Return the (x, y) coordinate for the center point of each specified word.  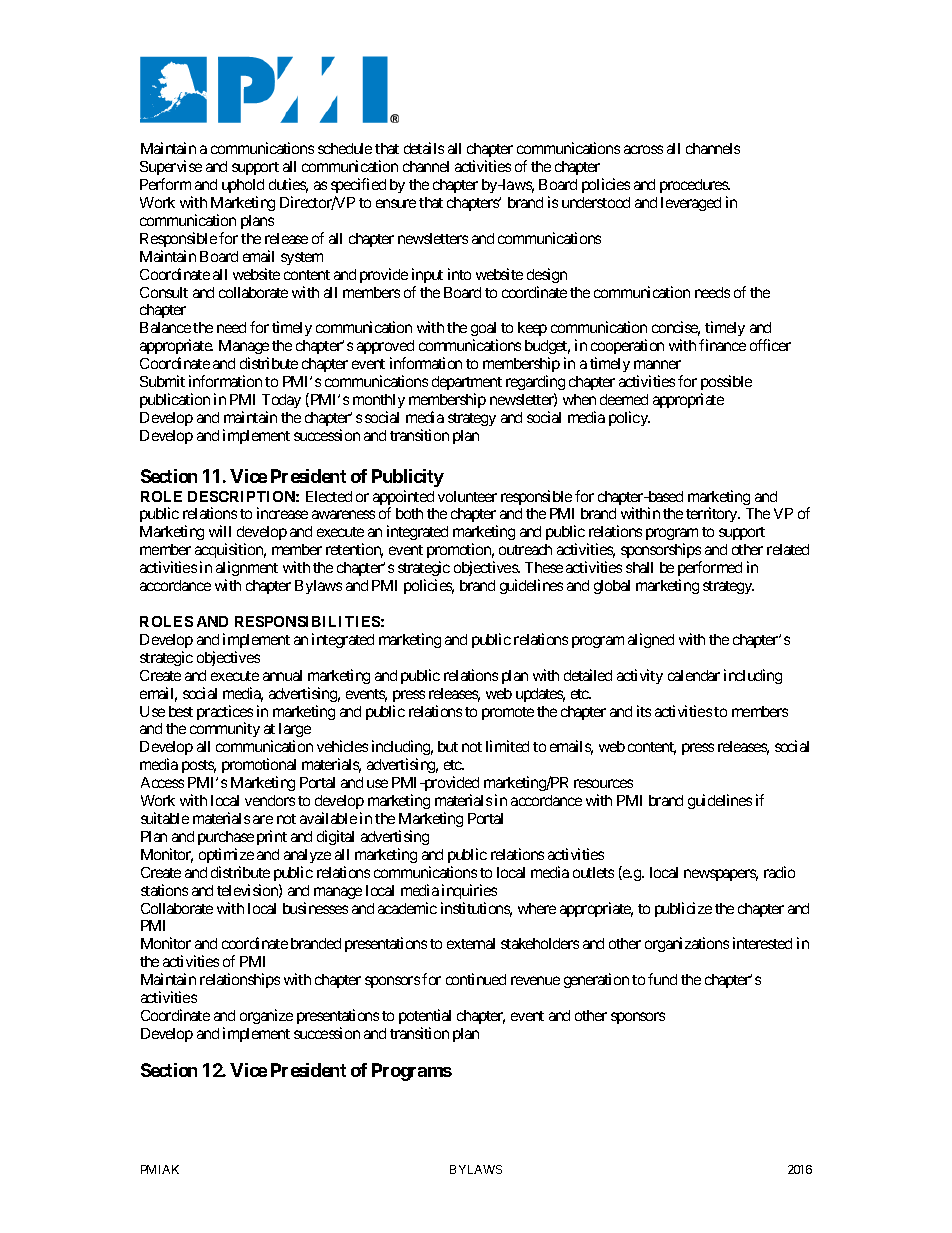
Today (281, 401)
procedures (695, 186)
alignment (247, 570)
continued (476, 979)
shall (639, 567)
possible (726, 382)
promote (508, 713)
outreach (525, 549)
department (467, 383)
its (644, 711)
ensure (396, 203)
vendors (270, 800)
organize (266, 1016)
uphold (243, 186)
